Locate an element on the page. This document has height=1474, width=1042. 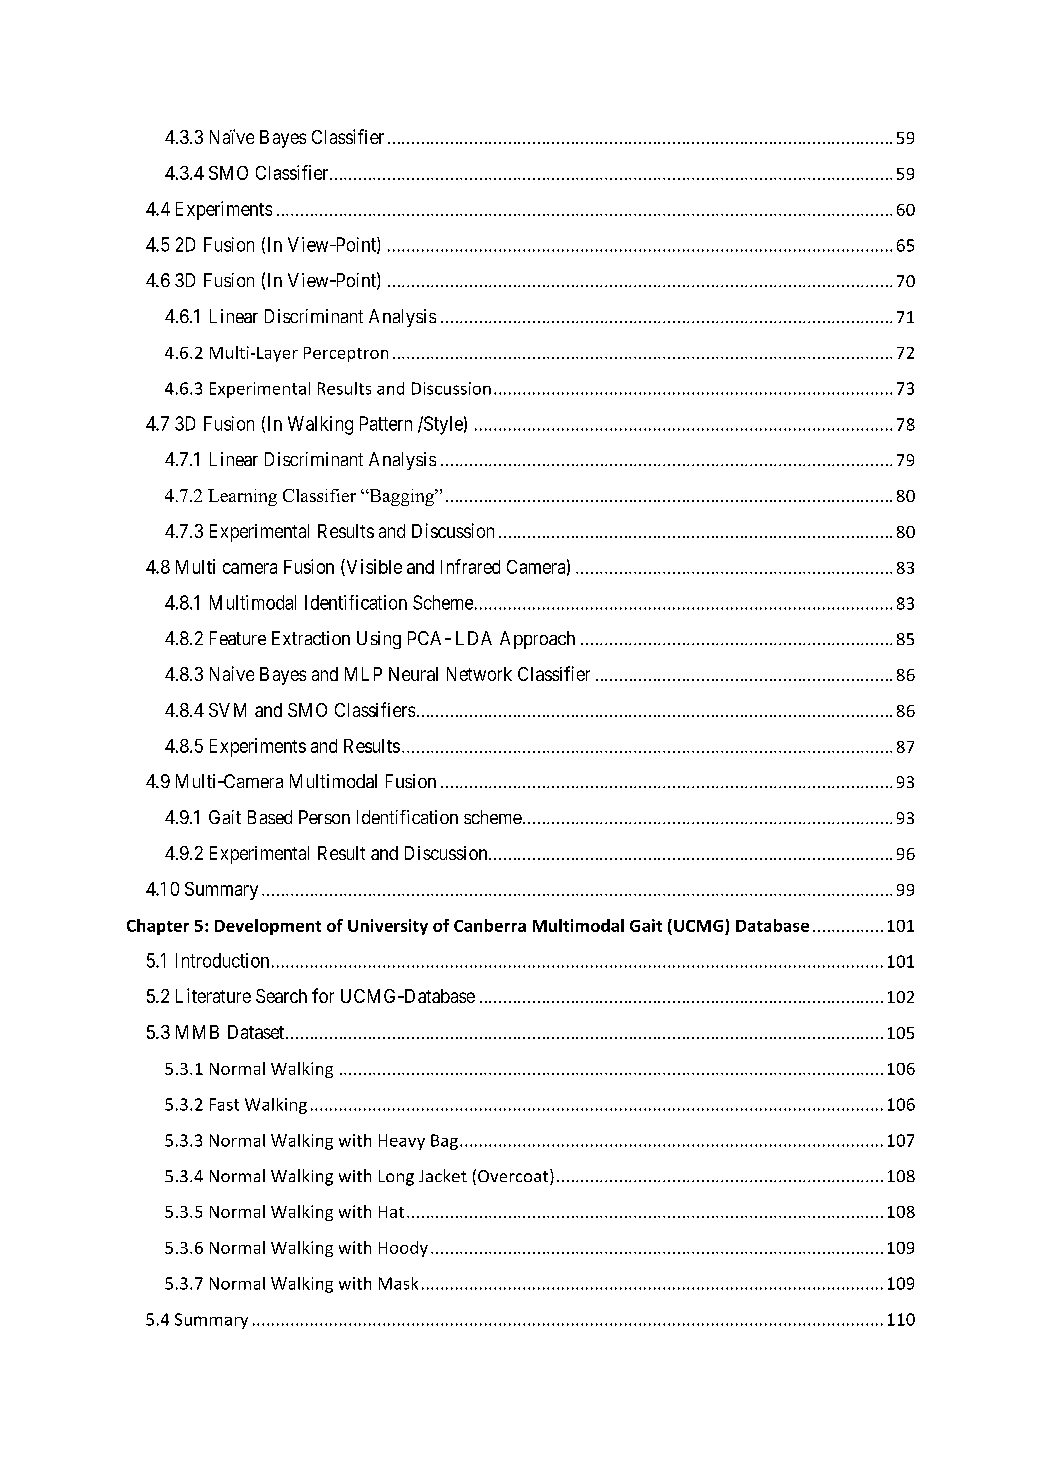
Pattern is located at coordinates (386, 423).
